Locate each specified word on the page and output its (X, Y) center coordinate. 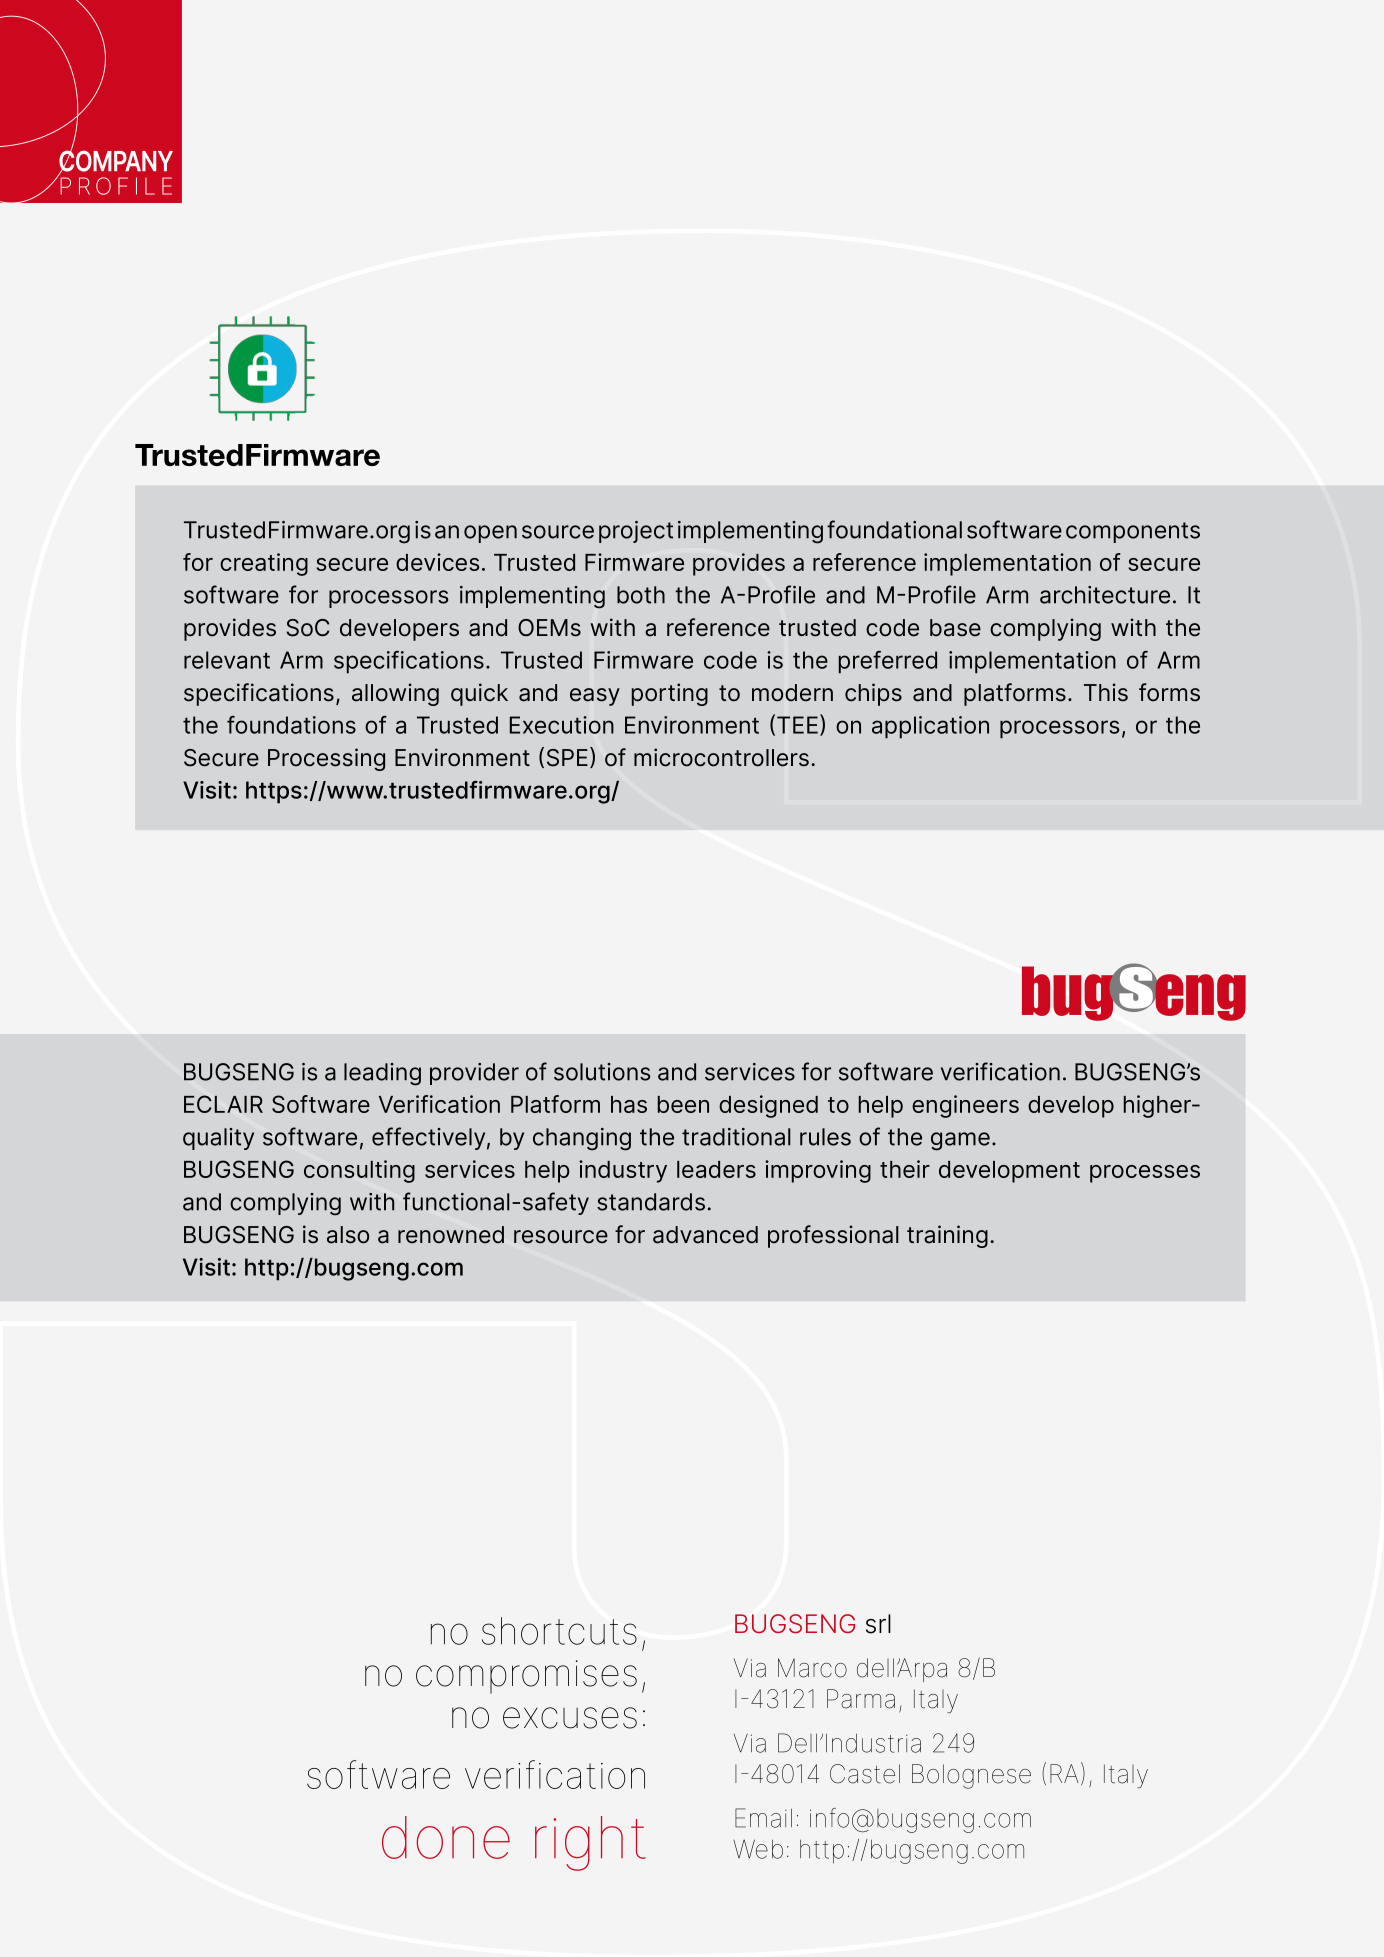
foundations (291, 725)
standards (651, 1202)
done (446, 1837)
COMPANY (116, 161)
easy (595, 697)
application (930, 727)
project (636, 532)
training (947, 1236)
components (1133, 532)
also (348, 1235)
